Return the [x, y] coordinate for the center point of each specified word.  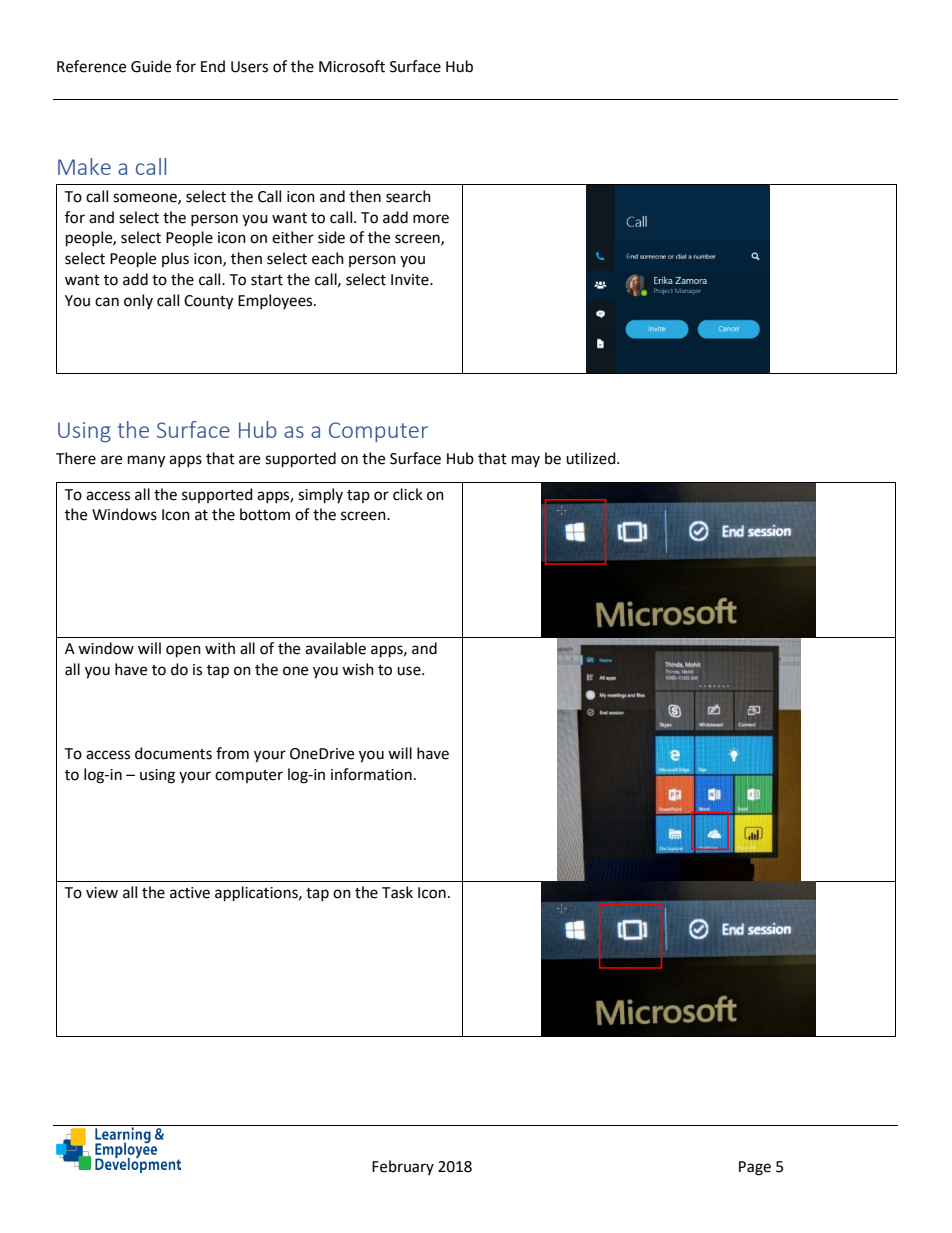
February [403, 1167]
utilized [592, 458]
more [431, 219]
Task [397, 892]
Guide [151, 66]
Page [755, 1168]
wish [358, 669]
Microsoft [352, 66]
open [183, 651]
